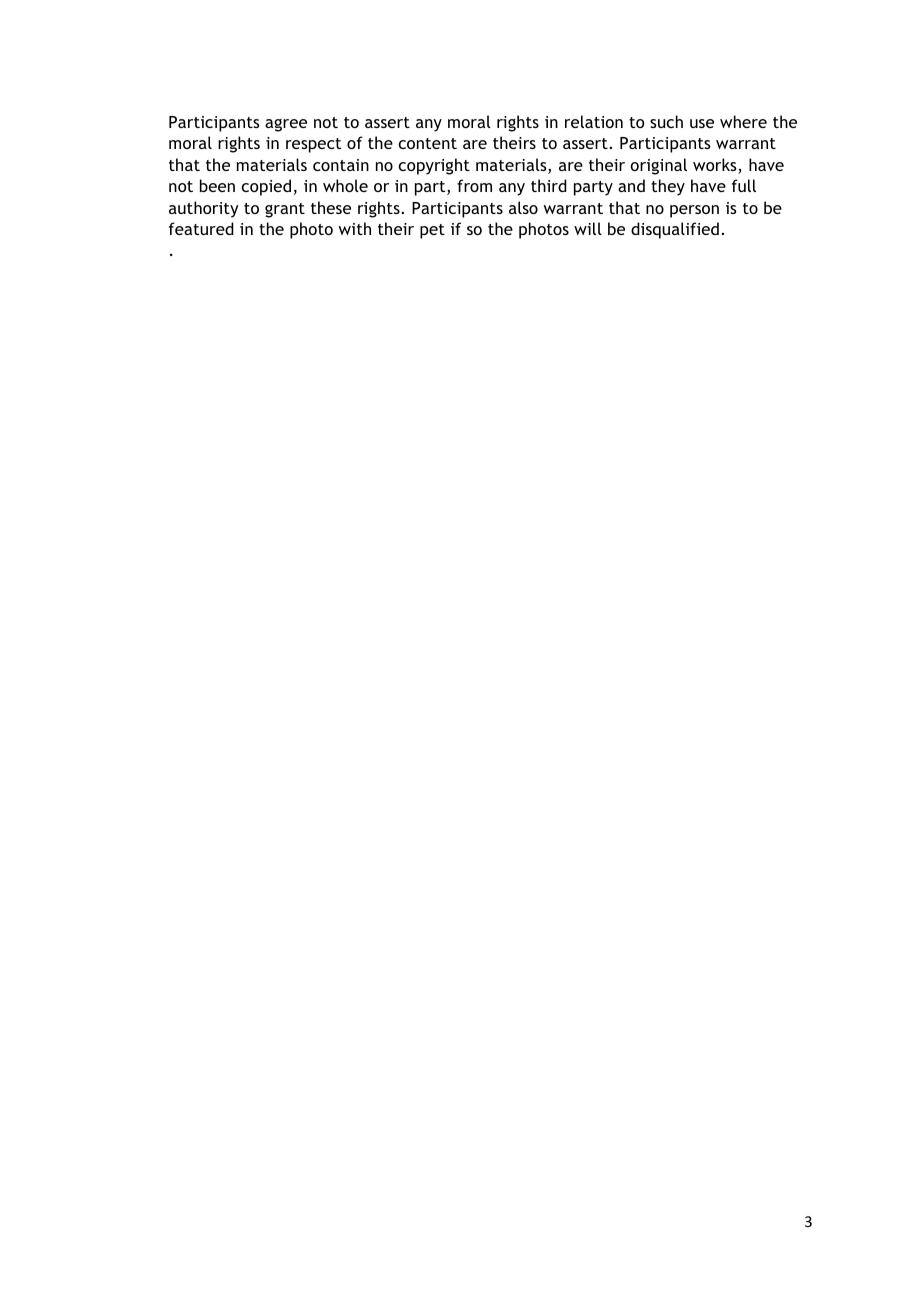  Describe the element at coordinates (201, 228) in the screenshot. I see `featured` at that location.
